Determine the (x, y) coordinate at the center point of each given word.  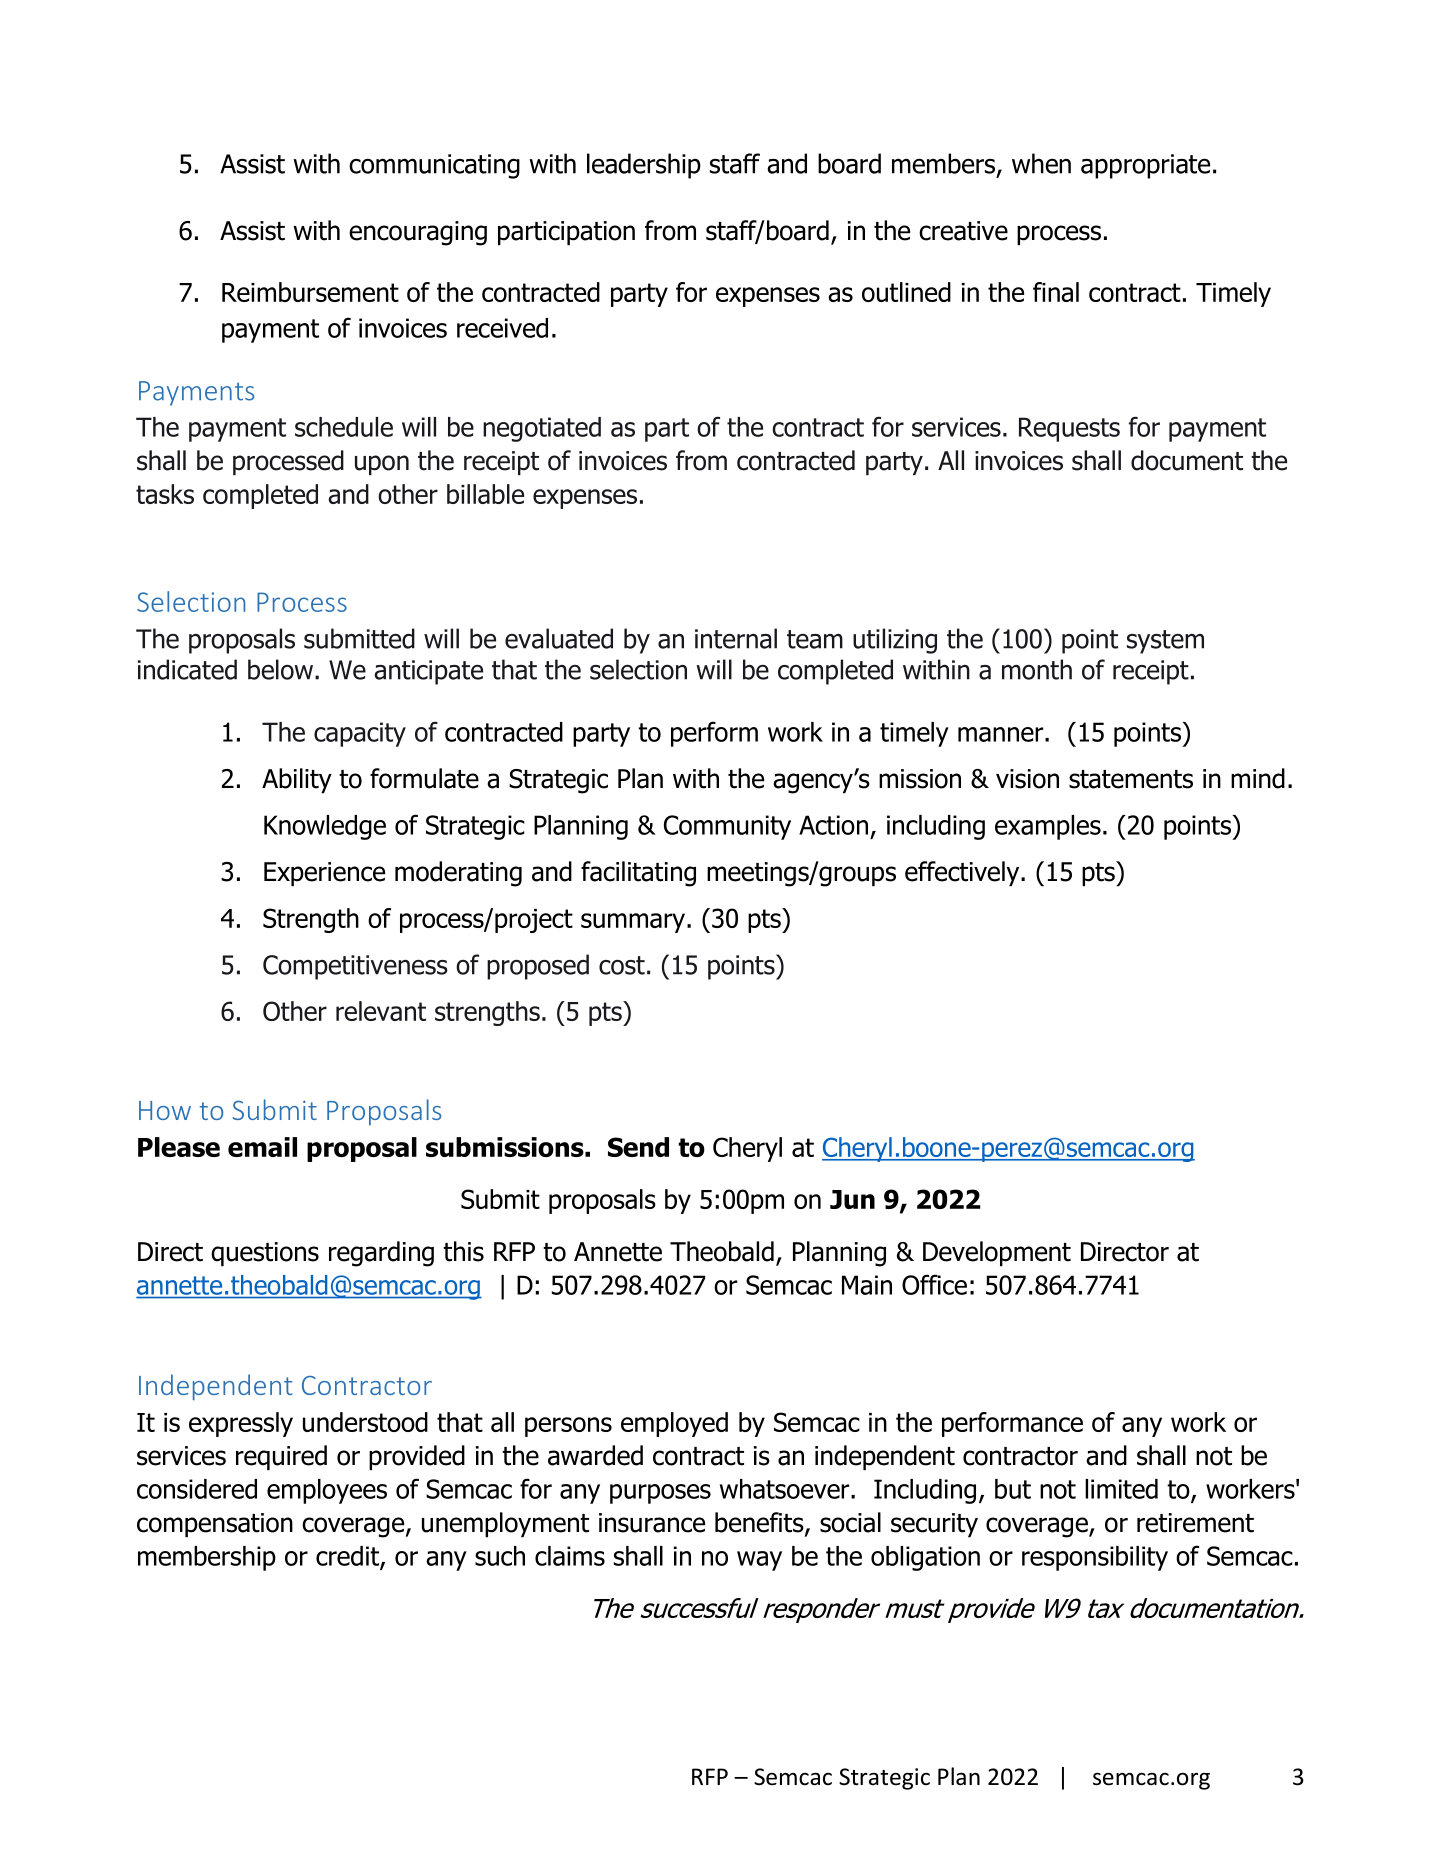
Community (727, 827)
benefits (760, 1523)
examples (1048, 827)
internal (736, 638)
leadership (644, 166)
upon (382, 465)
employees (327, 1491)
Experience (324, 874)
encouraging (418, 233)
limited (1121, 1489)
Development (997, 1253)
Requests (1069, 429)
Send (638, 1147)
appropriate (1145, 166)
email (262, 1147)
